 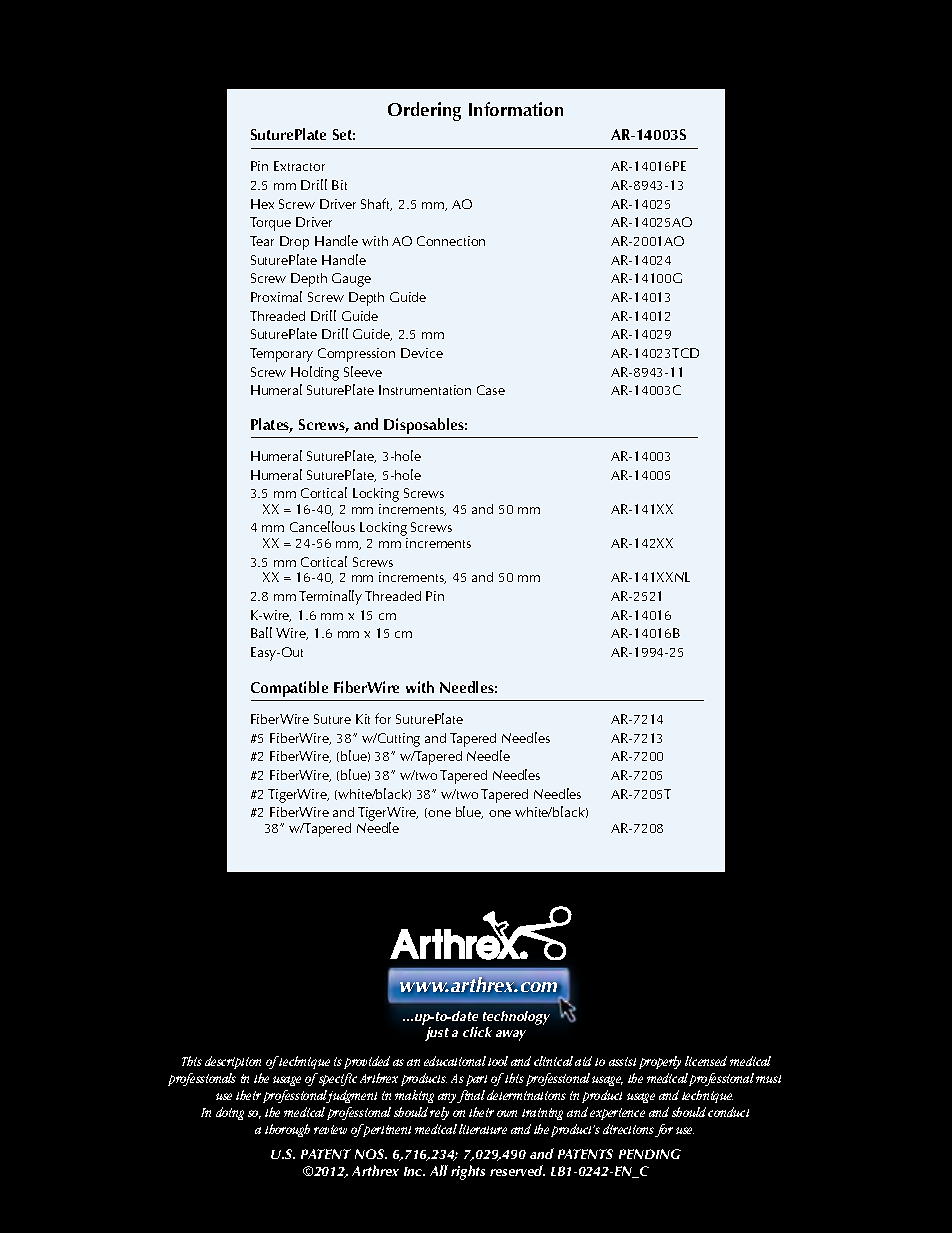 What do you see at coordinates (287, 1130) in the document?
I see `thorough` at bounding box center [287, 1130].
